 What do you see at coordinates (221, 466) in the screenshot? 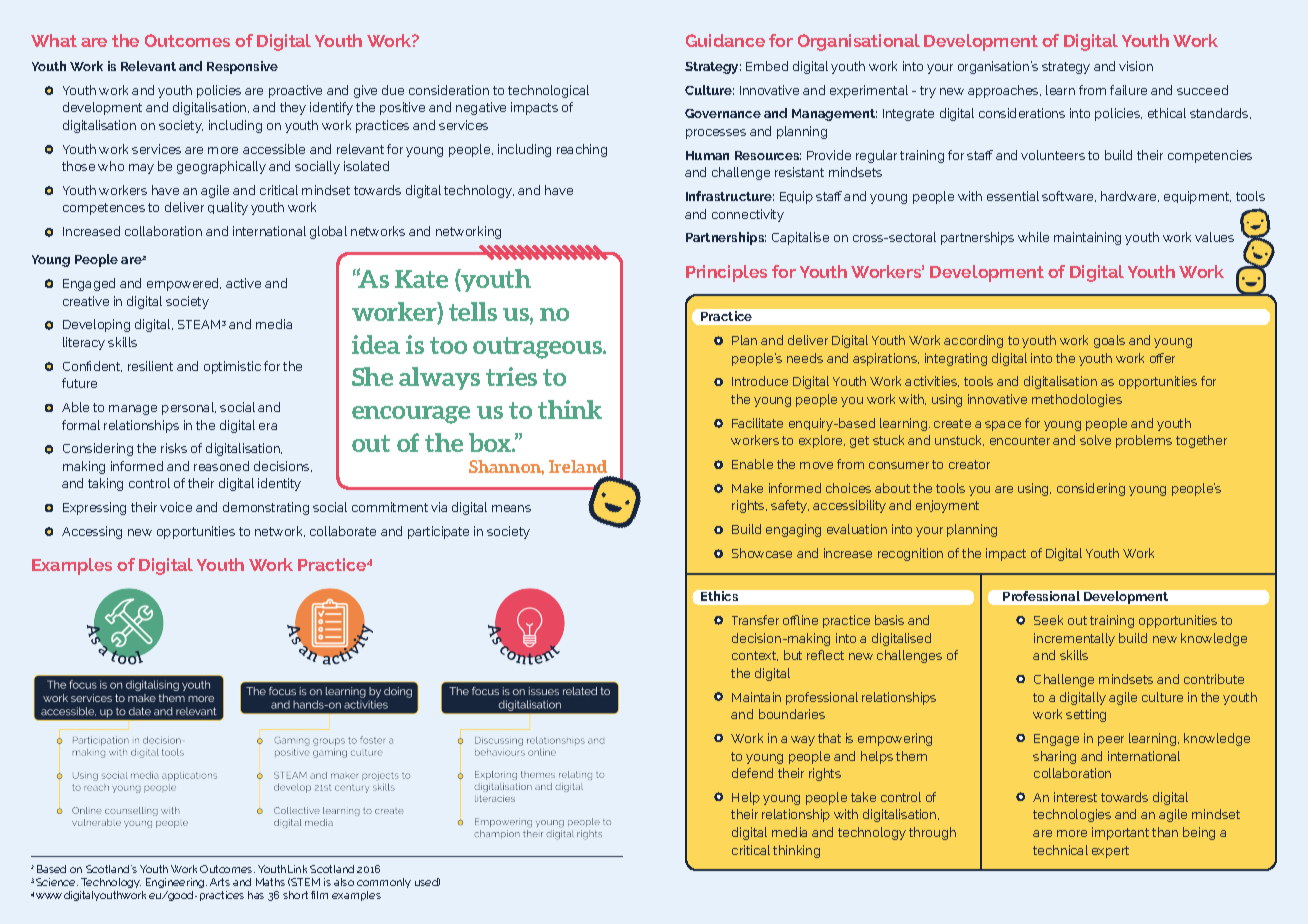
I see `reasoned` at bounding box center [221, 466].
